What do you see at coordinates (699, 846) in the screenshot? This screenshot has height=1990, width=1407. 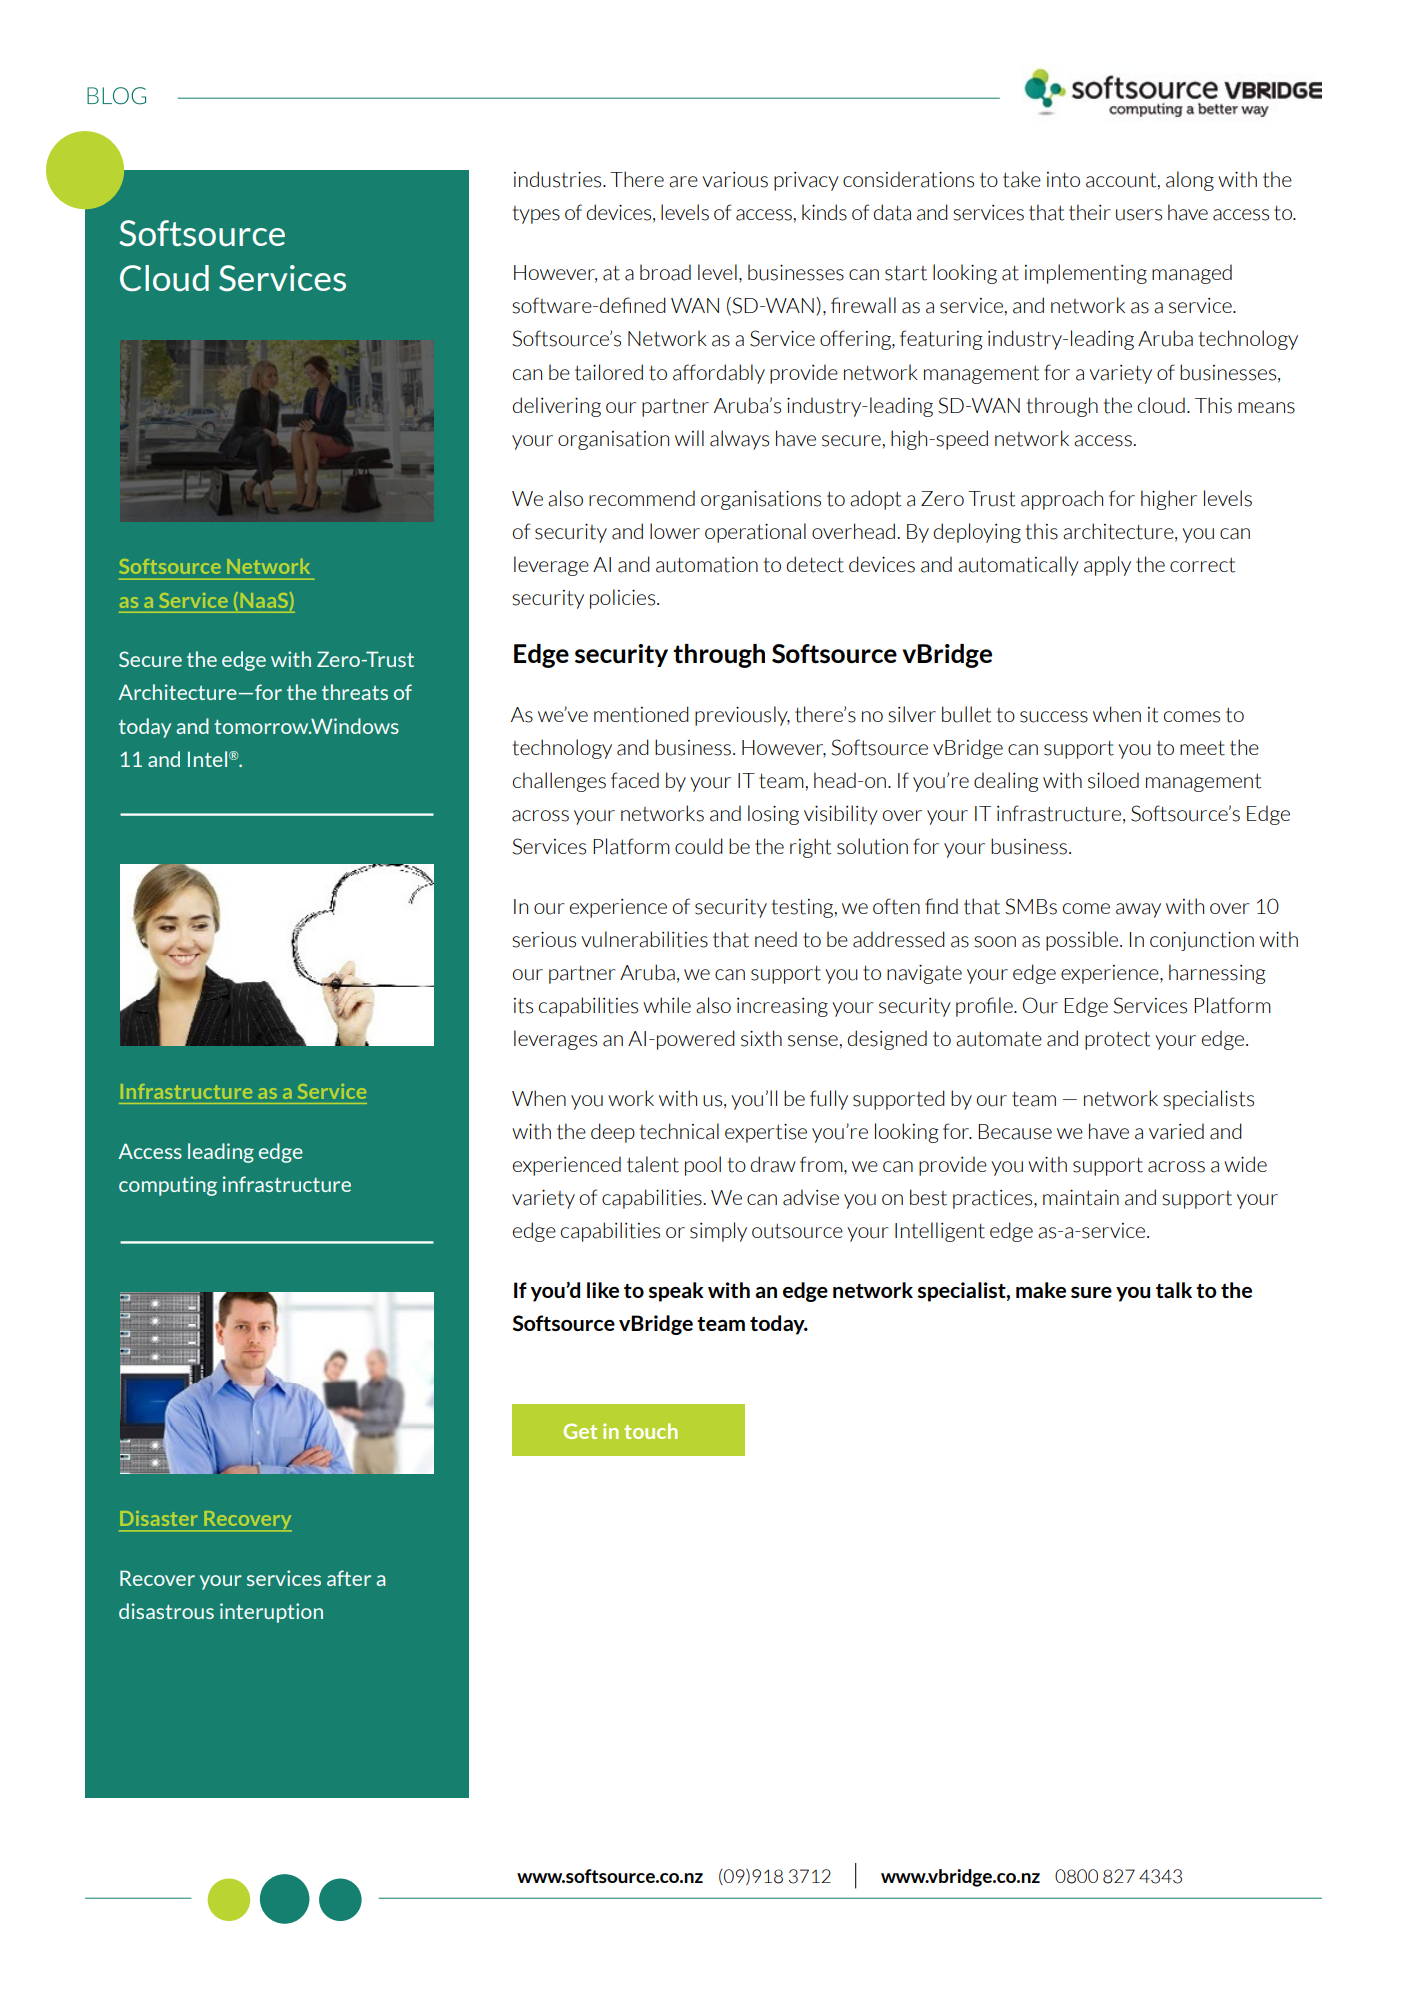 I see `could` at bounding box center [699, 846].
